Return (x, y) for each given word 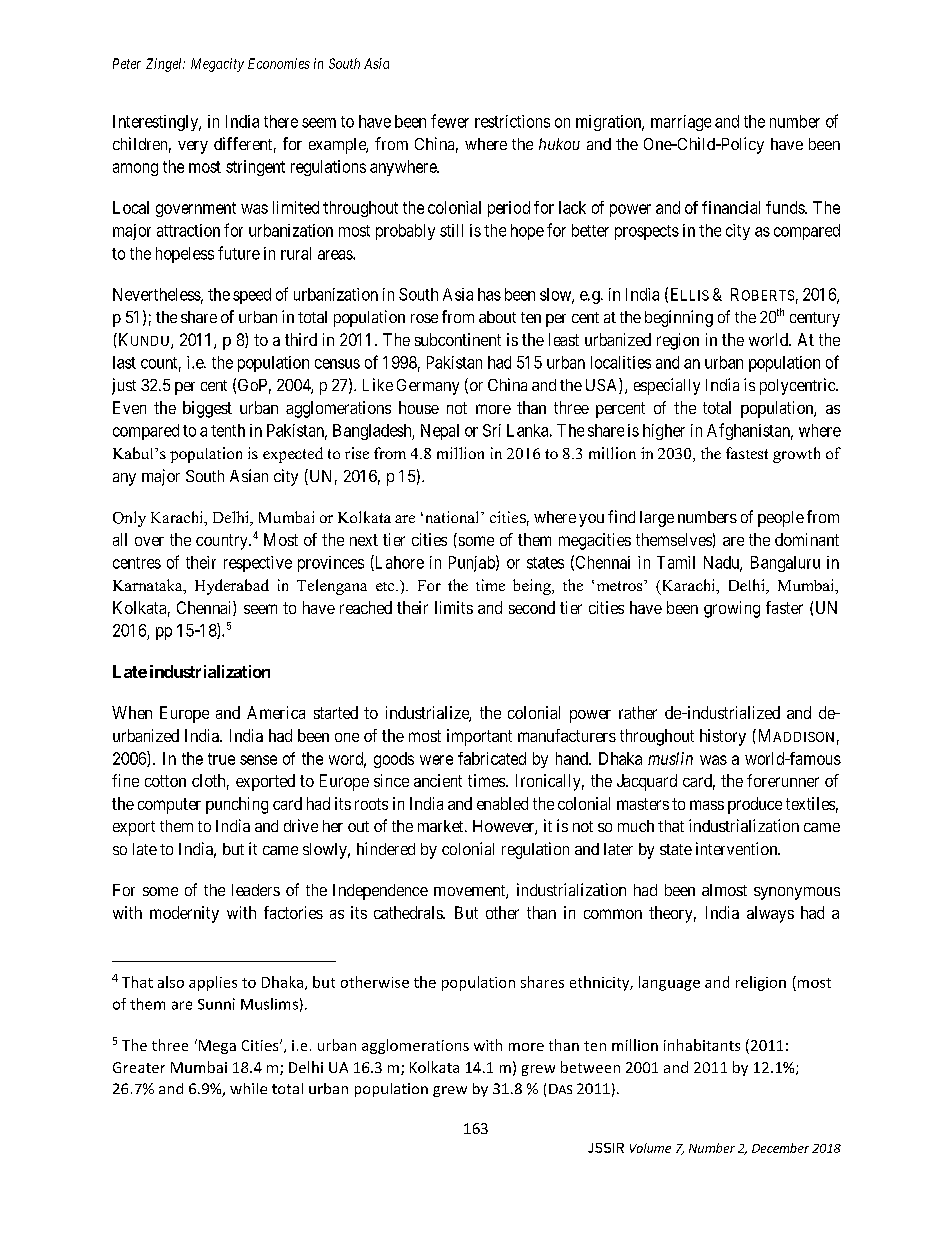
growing (732, 609)
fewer (450, 121)
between (590, 1067)
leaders (256, 890)
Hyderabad (232, 587)
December (780, 1148)
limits (454, 607)
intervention (738, 848)
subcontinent (458, 339)
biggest (207, 409)
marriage (681, 123)
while (248, 1088)
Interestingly (157, 123)
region (678, 341)
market (442, 826)
